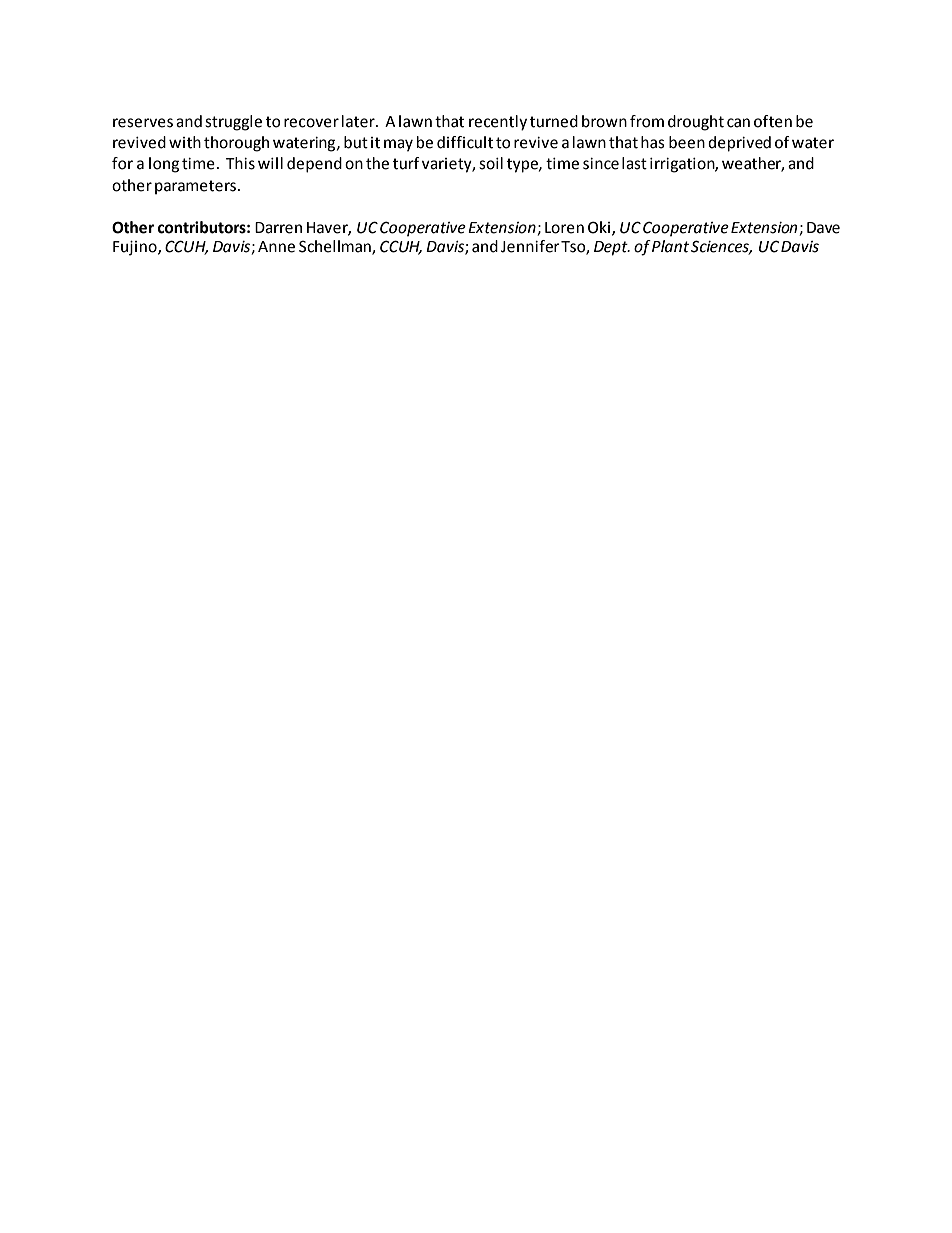  What do you see at coordinates (823, 228) in the image?
I see `Dave` at bounding box center [823, 228].
